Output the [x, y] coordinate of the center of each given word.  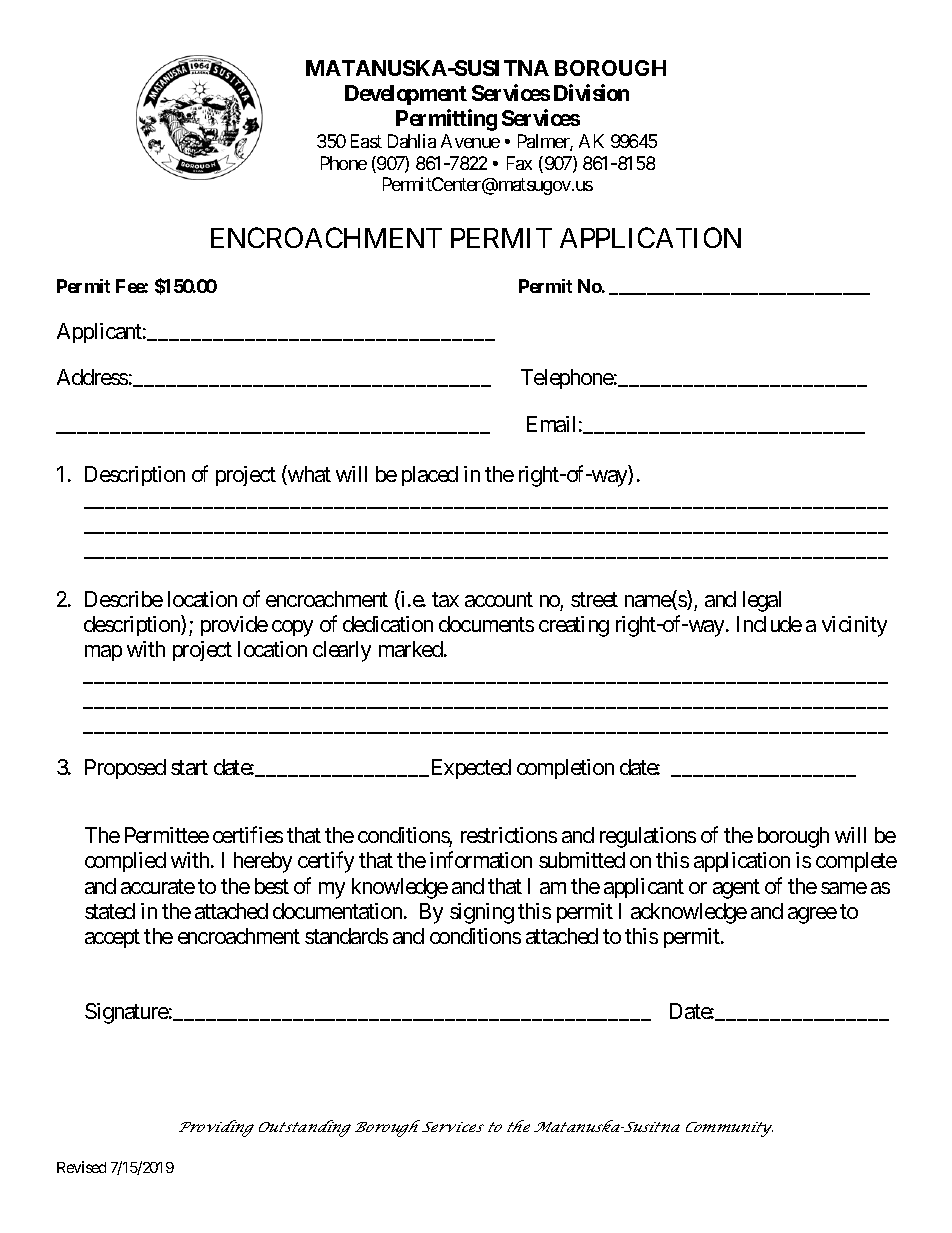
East [366, 141]
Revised [81, 1167]
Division [591, 92]
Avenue [470, 141]
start [189, 768]
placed [430, 476]
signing [482, 913]
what [308, 475]
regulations [648, 837]
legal [762, 601]
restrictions [509, 835]
